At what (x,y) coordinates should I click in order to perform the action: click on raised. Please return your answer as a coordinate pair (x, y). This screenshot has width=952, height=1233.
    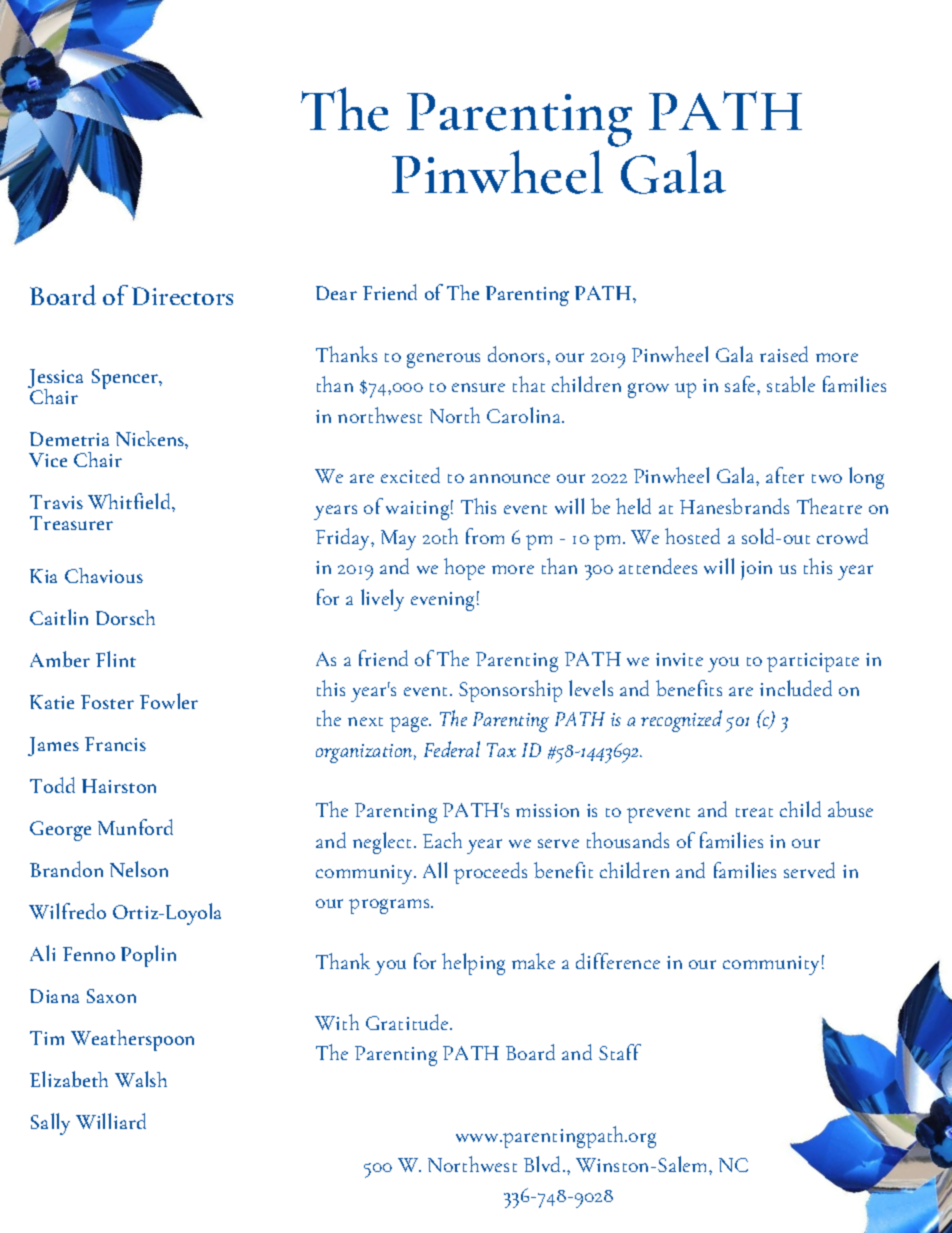
    Looking at the image, I should click on (784, 354).
